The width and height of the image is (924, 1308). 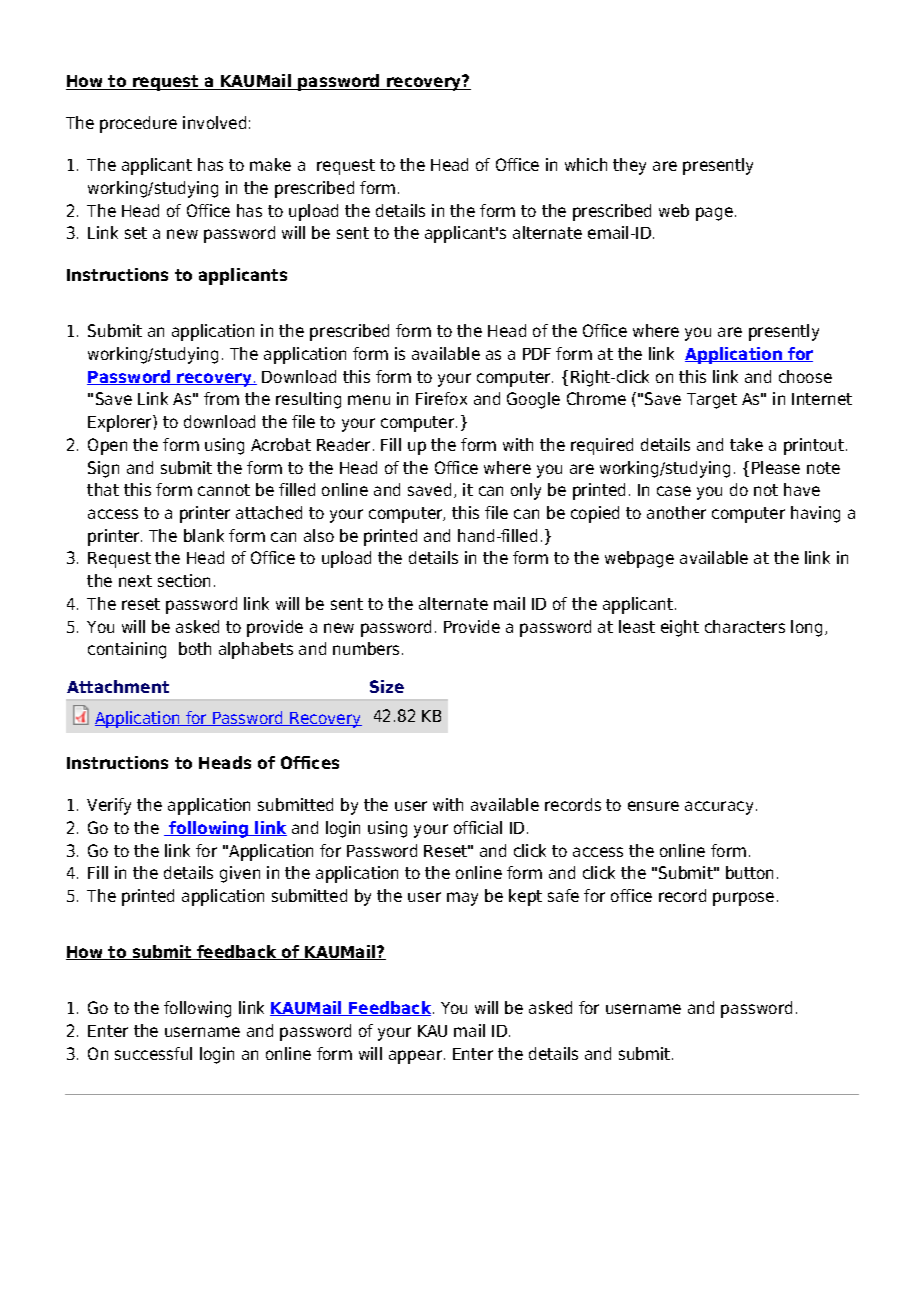 I want to click on successful, so click(x=153, y=1053).
